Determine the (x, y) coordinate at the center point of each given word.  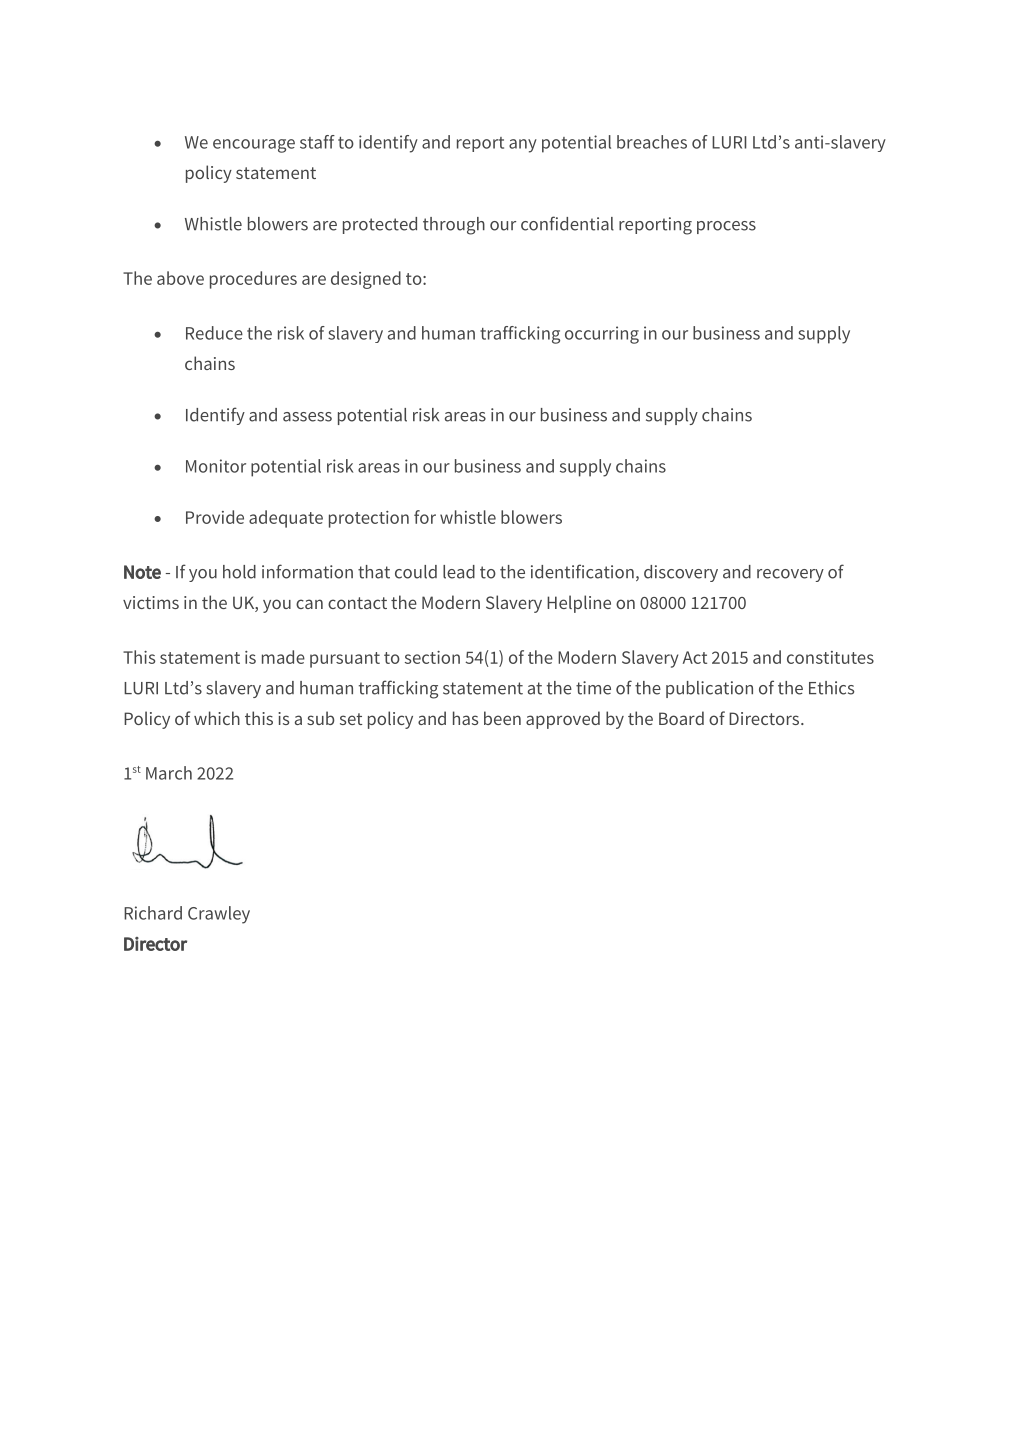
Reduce (214, 333)
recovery (790, 575)
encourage (254, 146)
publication (709, 689)
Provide (215, 517)
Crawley (219, 915)
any (523, 146)
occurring (602, 335)
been (502, 718)
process (726, 227)
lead (459, 572)
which (217, 718)
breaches (652, 142)
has (465, 718)
